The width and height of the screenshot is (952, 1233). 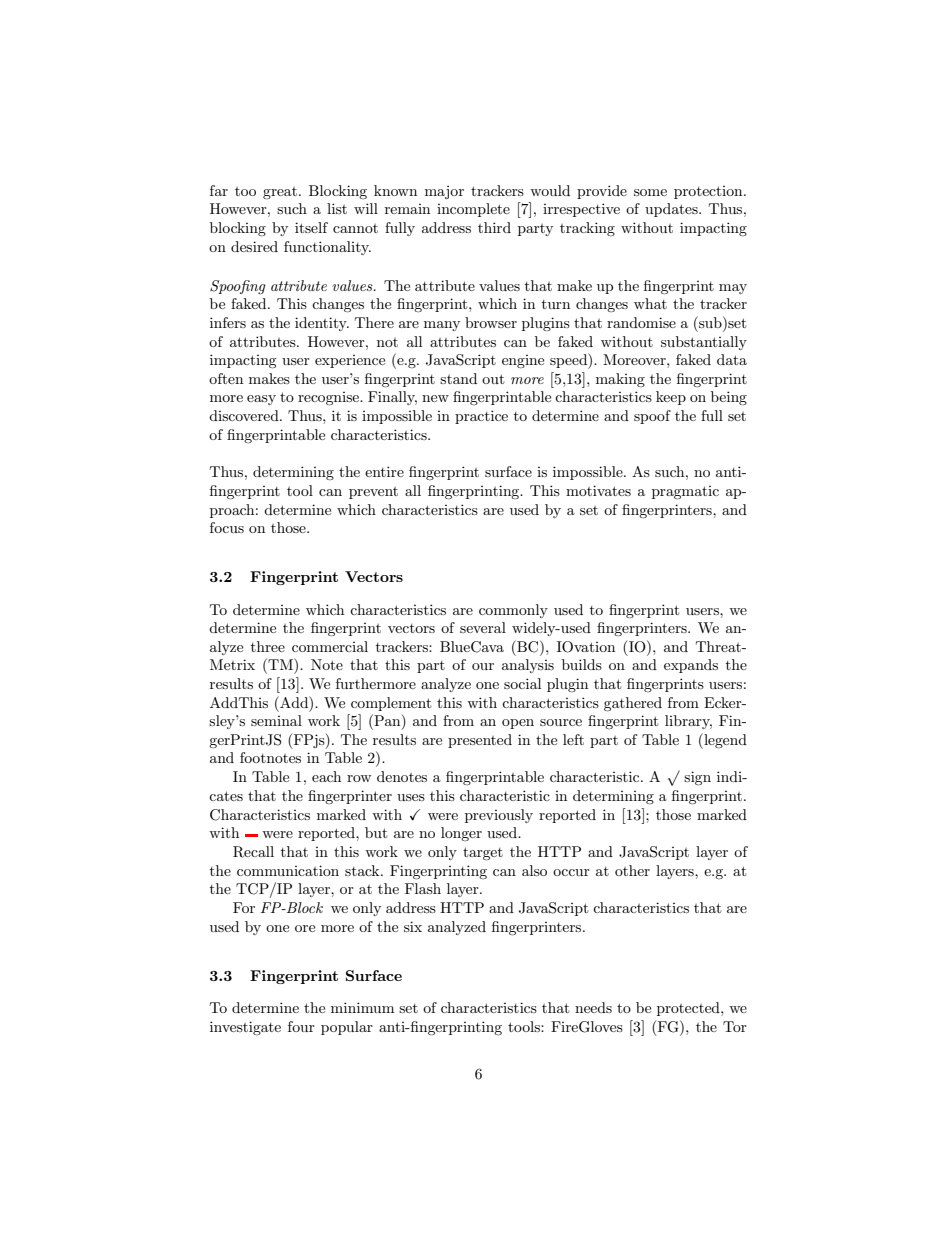 What do you see at coordinates (672, 210) in the screenshot?
I see `updates` at bounding box center [672, 210].
